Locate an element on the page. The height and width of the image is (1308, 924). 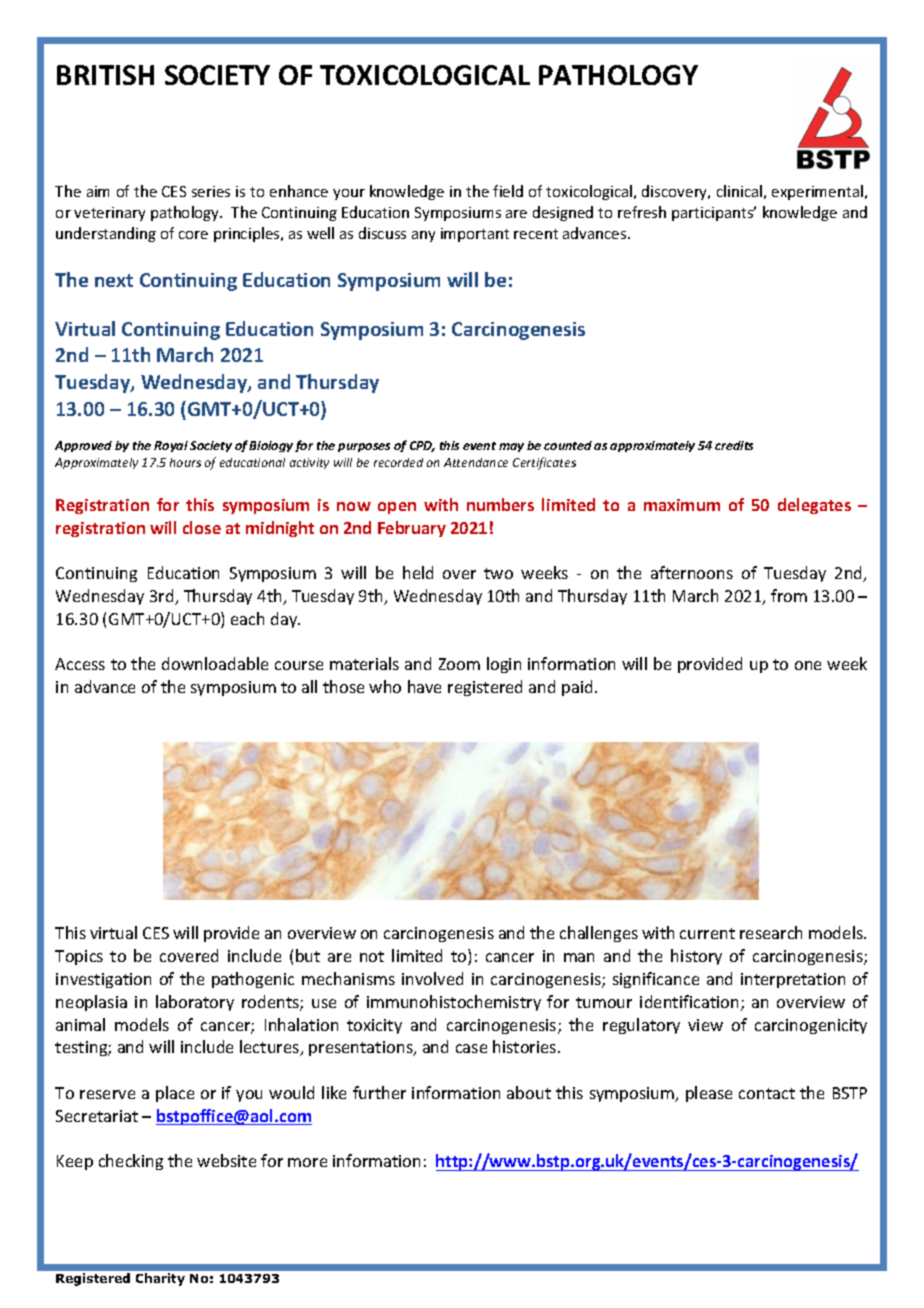
downloadable is located at coordinates (215, 663).
